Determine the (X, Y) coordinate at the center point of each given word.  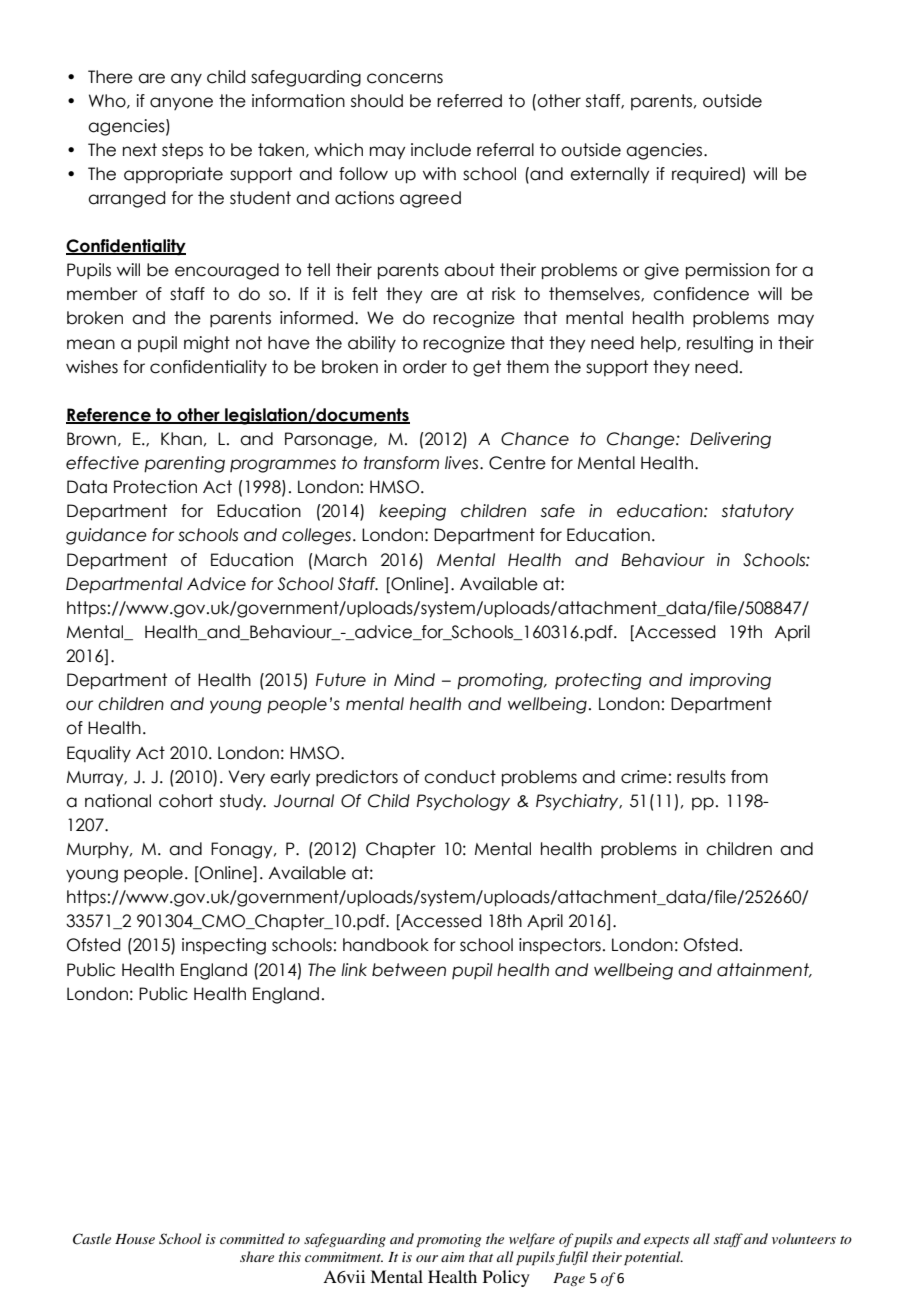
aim (453, 1257)
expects (666, 1242)
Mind (414, 680)
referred (469, 101)
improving (730, 681)
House (135, 1239)
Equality (99, 754)
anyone (181, 103)
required (706, 175)
